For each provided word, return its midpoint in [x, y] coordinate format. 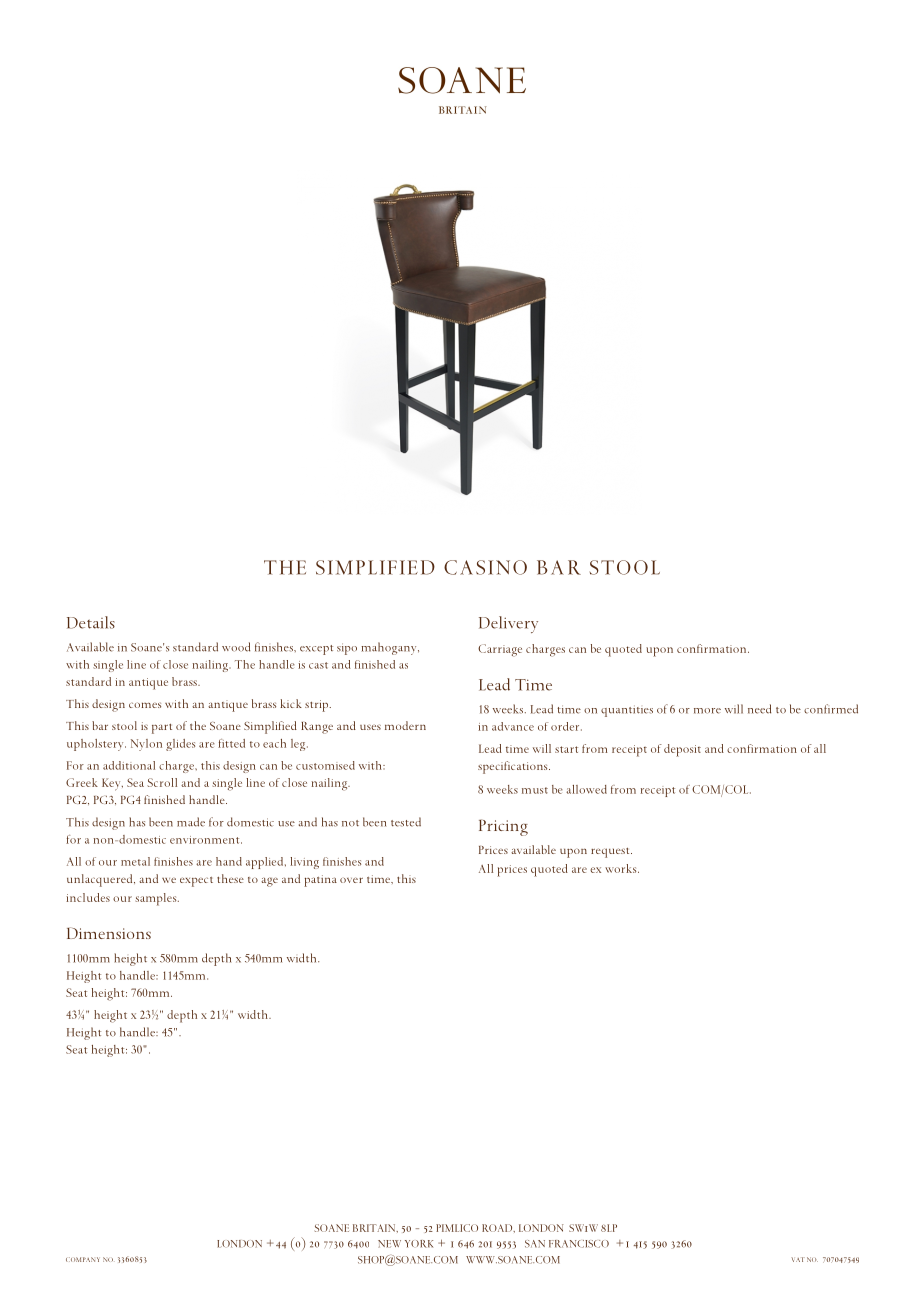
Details [91, 622]
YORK [419, 1244]
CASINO [485, 567]
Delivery [508, 624]
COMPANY [82, 1259]
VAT [798, 1259]
